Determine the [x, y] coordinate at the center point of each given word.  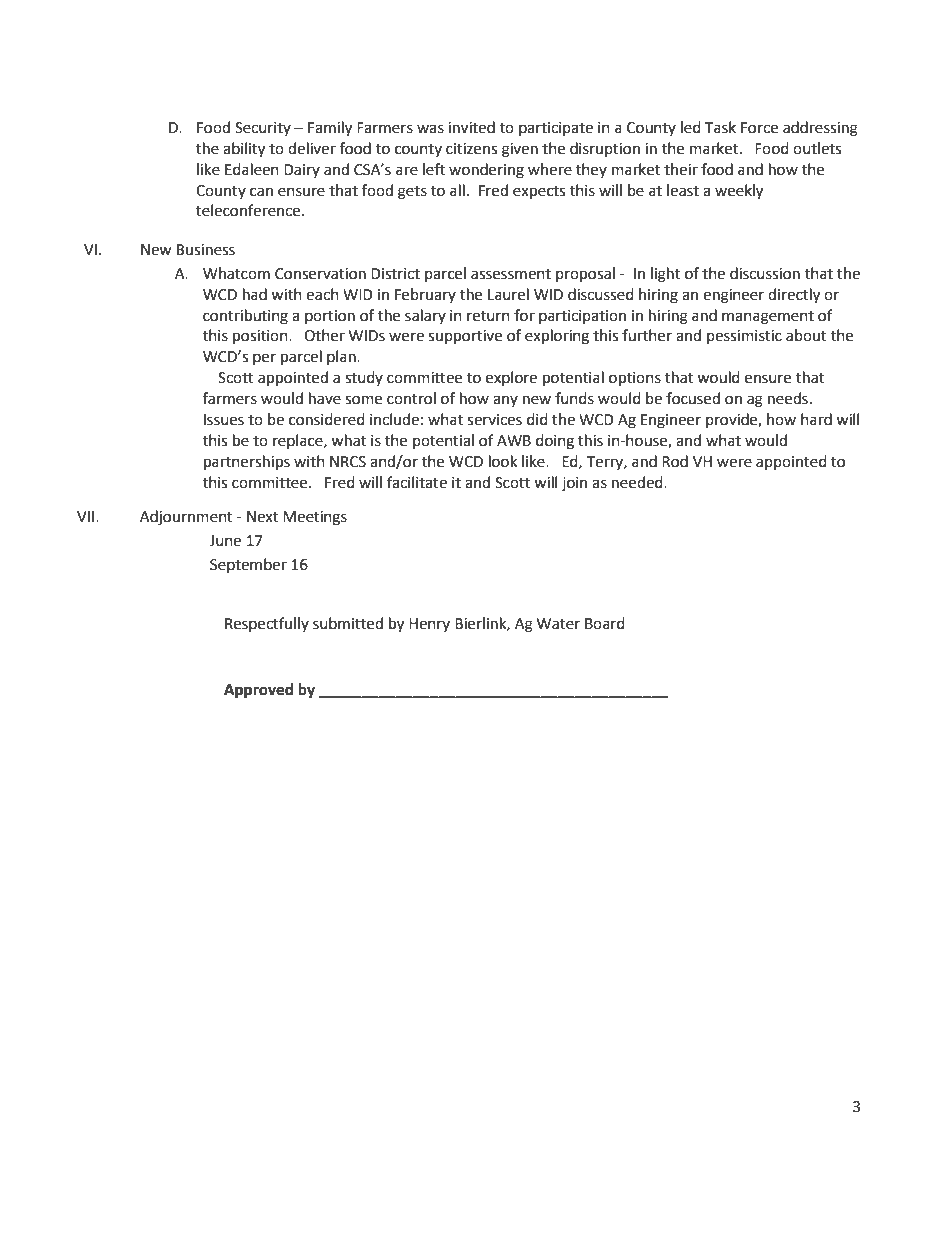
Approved [258, 691]
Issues [224, 420]
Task [720, 127]
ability [244, 150]
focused [693, 398]
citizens [471, 149]
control [411, 398]
